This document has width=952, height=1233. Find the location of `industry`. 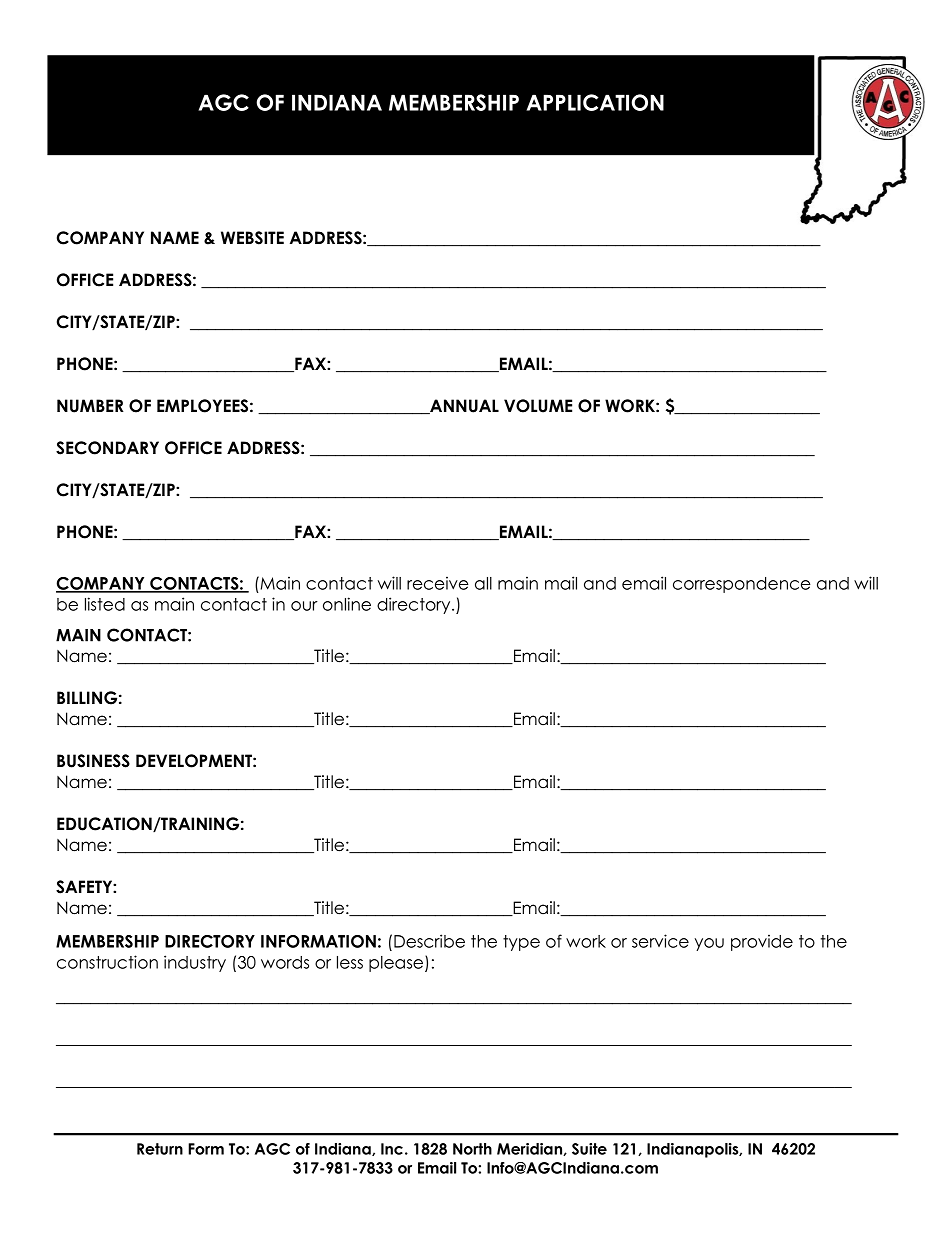

industry is located at coordinates (195, 963).
